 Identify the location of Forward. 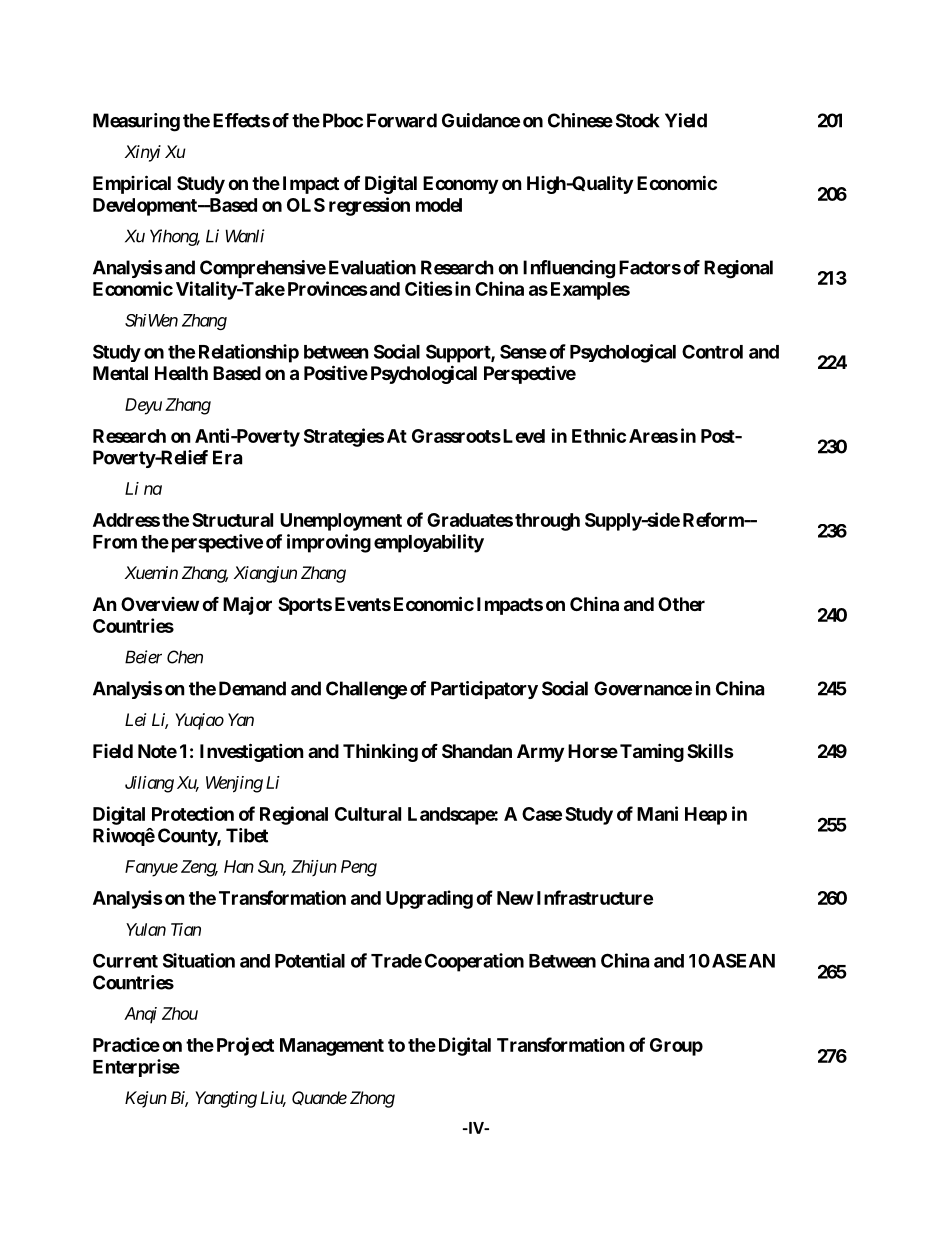
(402, 120).
